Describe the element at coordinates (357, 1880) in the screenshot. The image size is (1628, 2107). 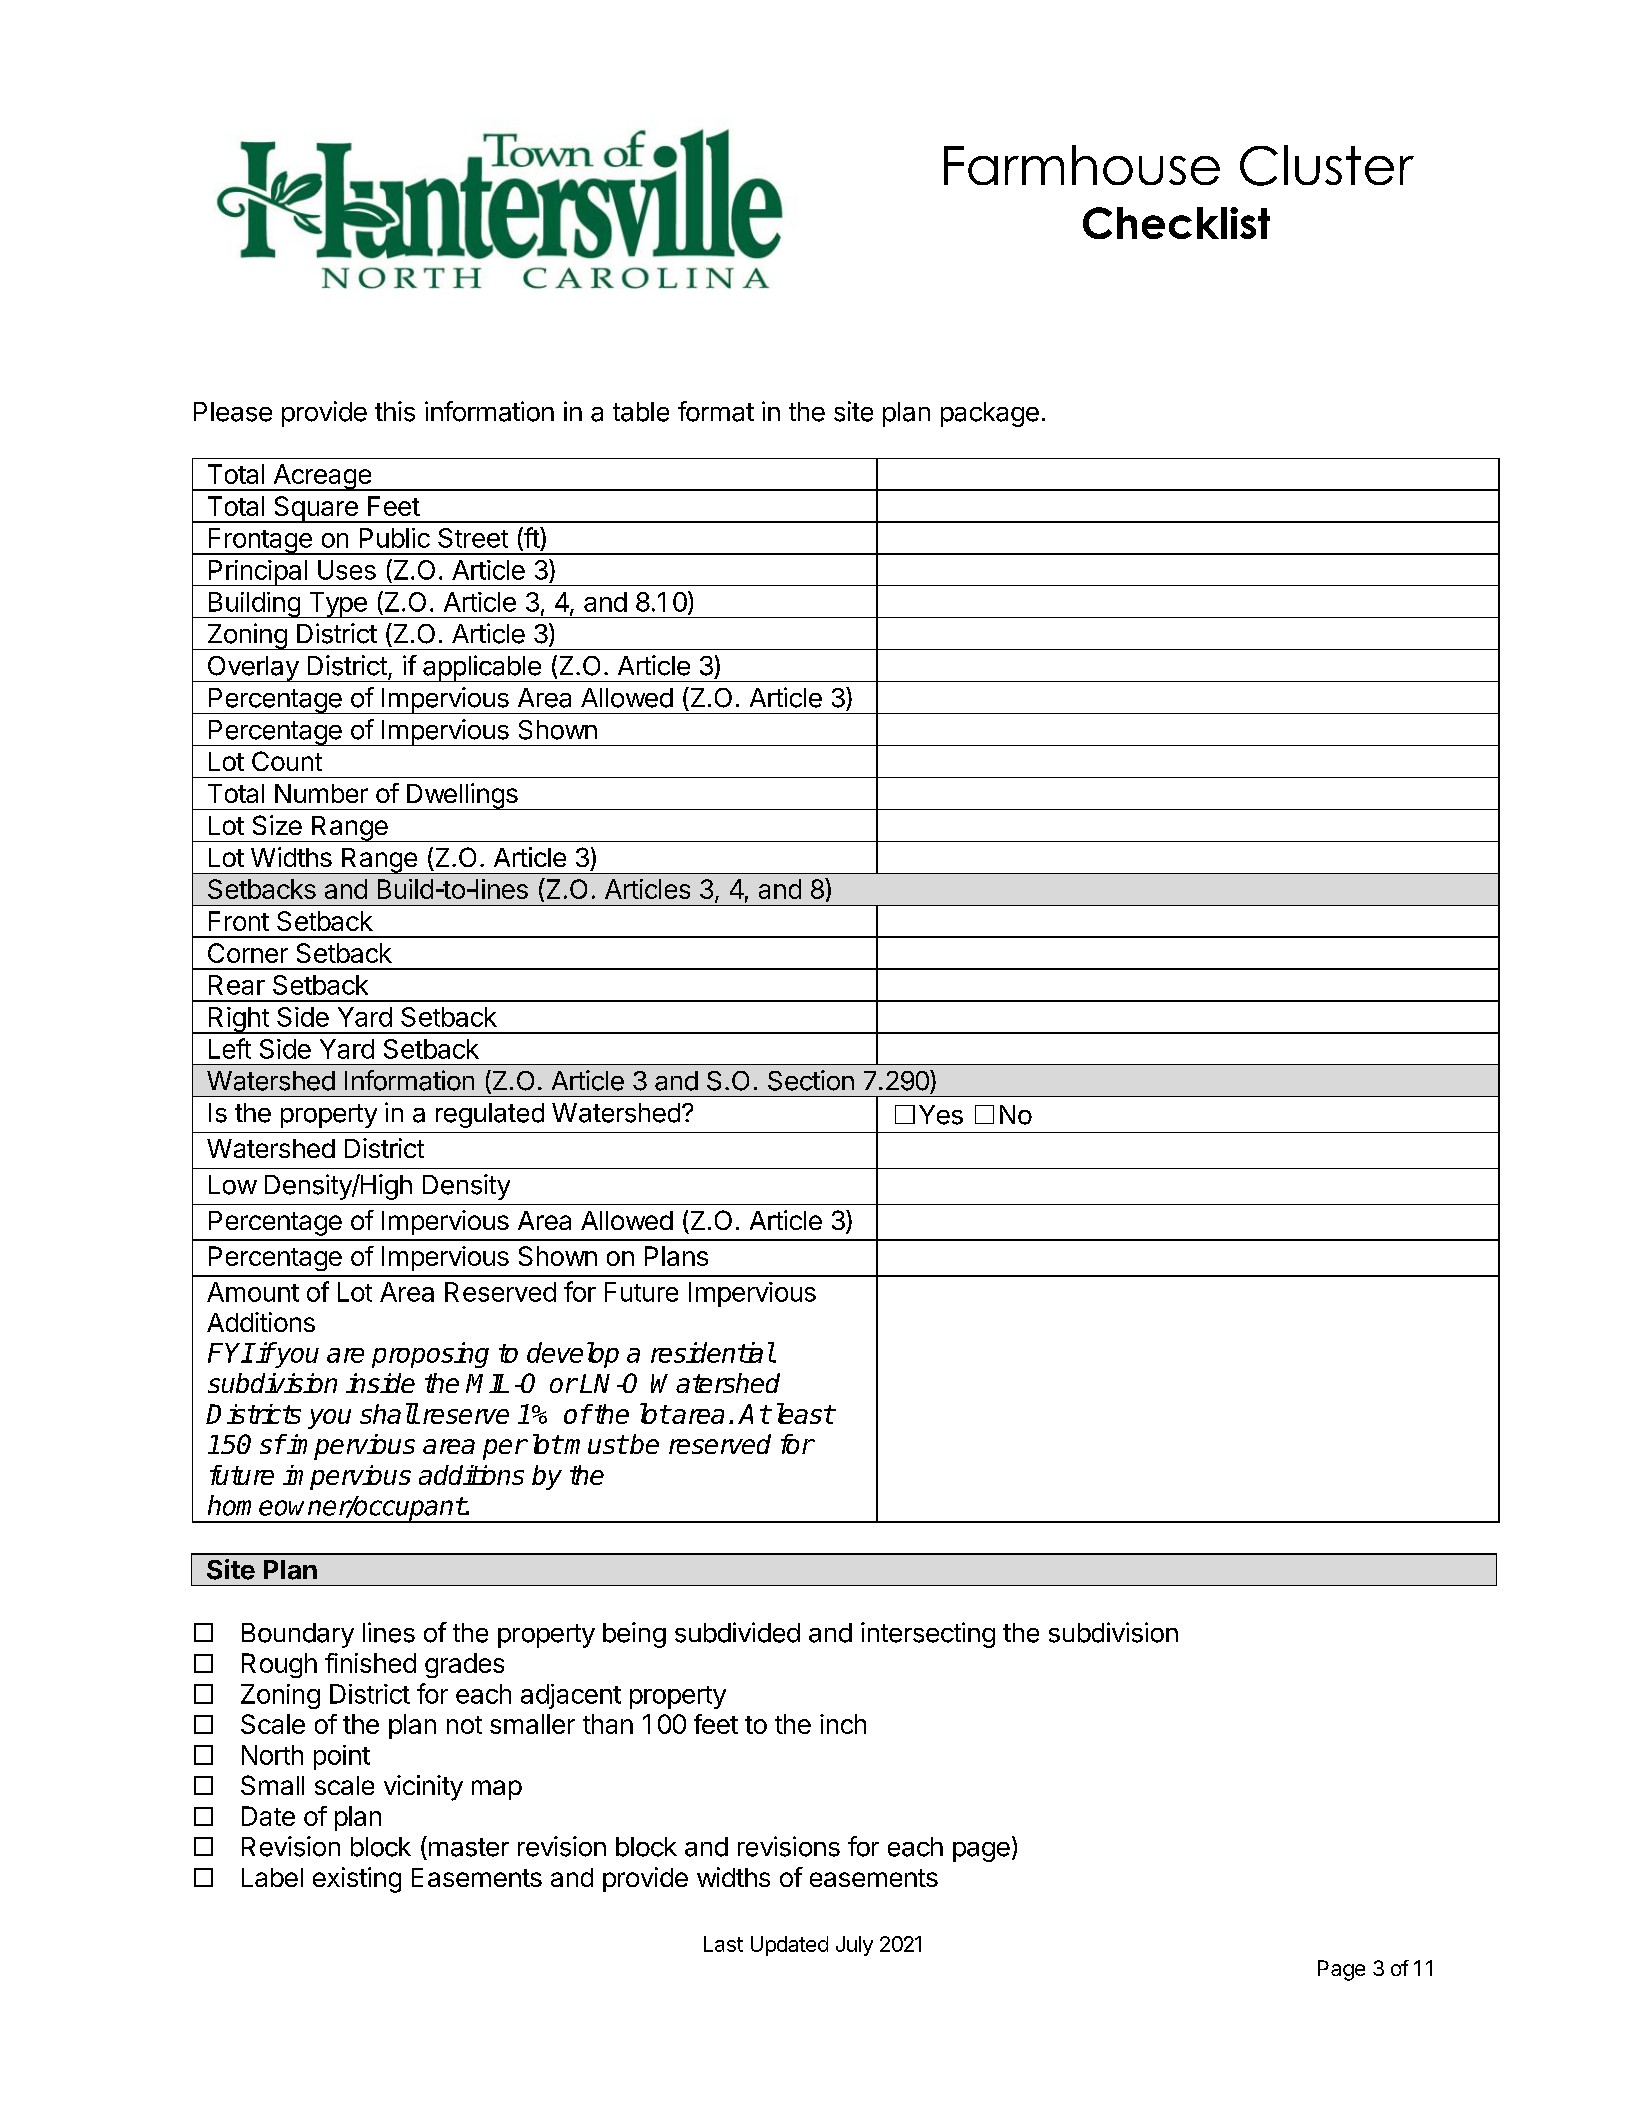
I see `existing` at that location.
